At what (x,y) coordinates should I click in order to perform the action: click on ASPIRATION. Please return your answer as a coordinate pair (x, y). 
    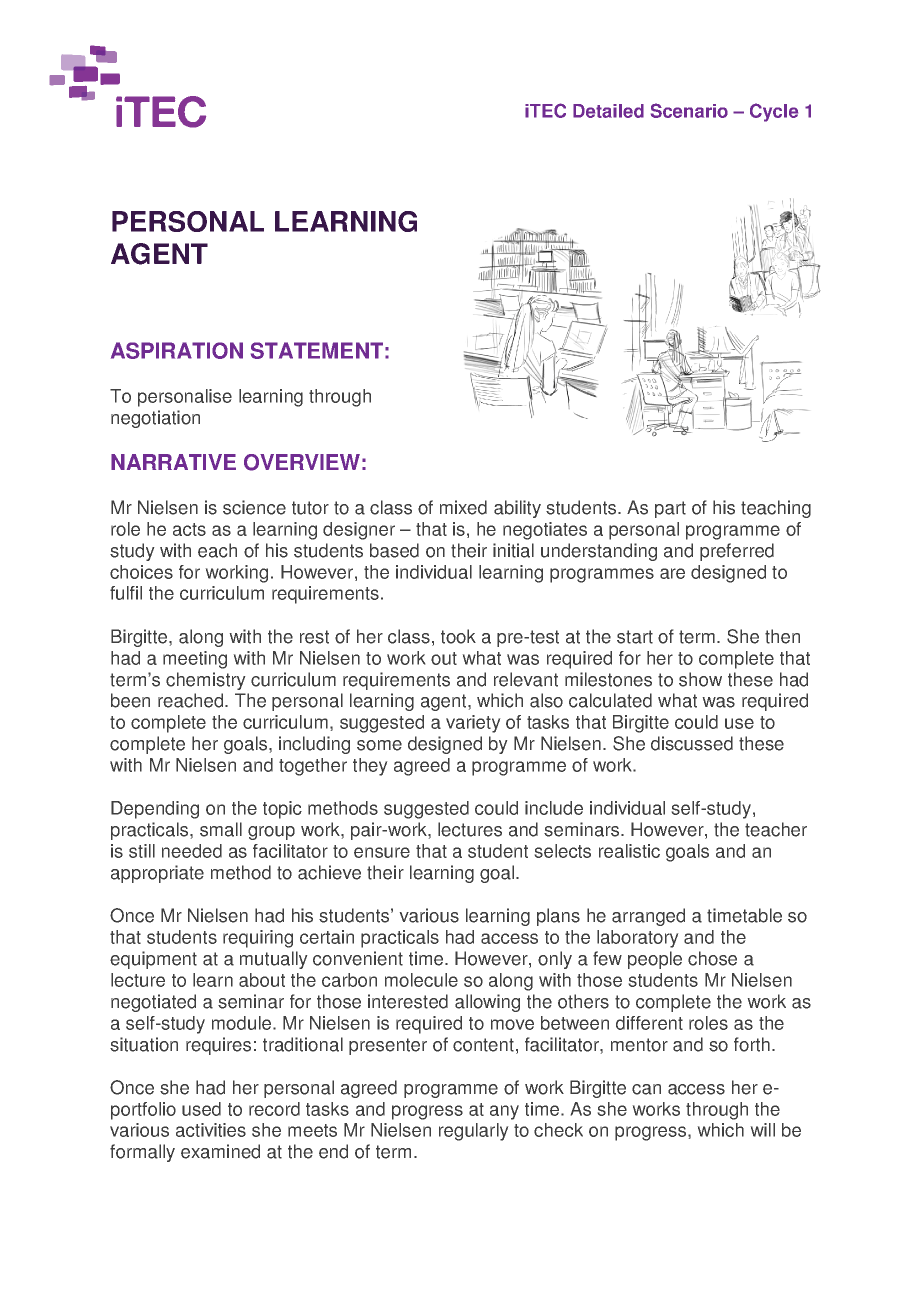
    Looking at the image, I should click on (177, 350).
